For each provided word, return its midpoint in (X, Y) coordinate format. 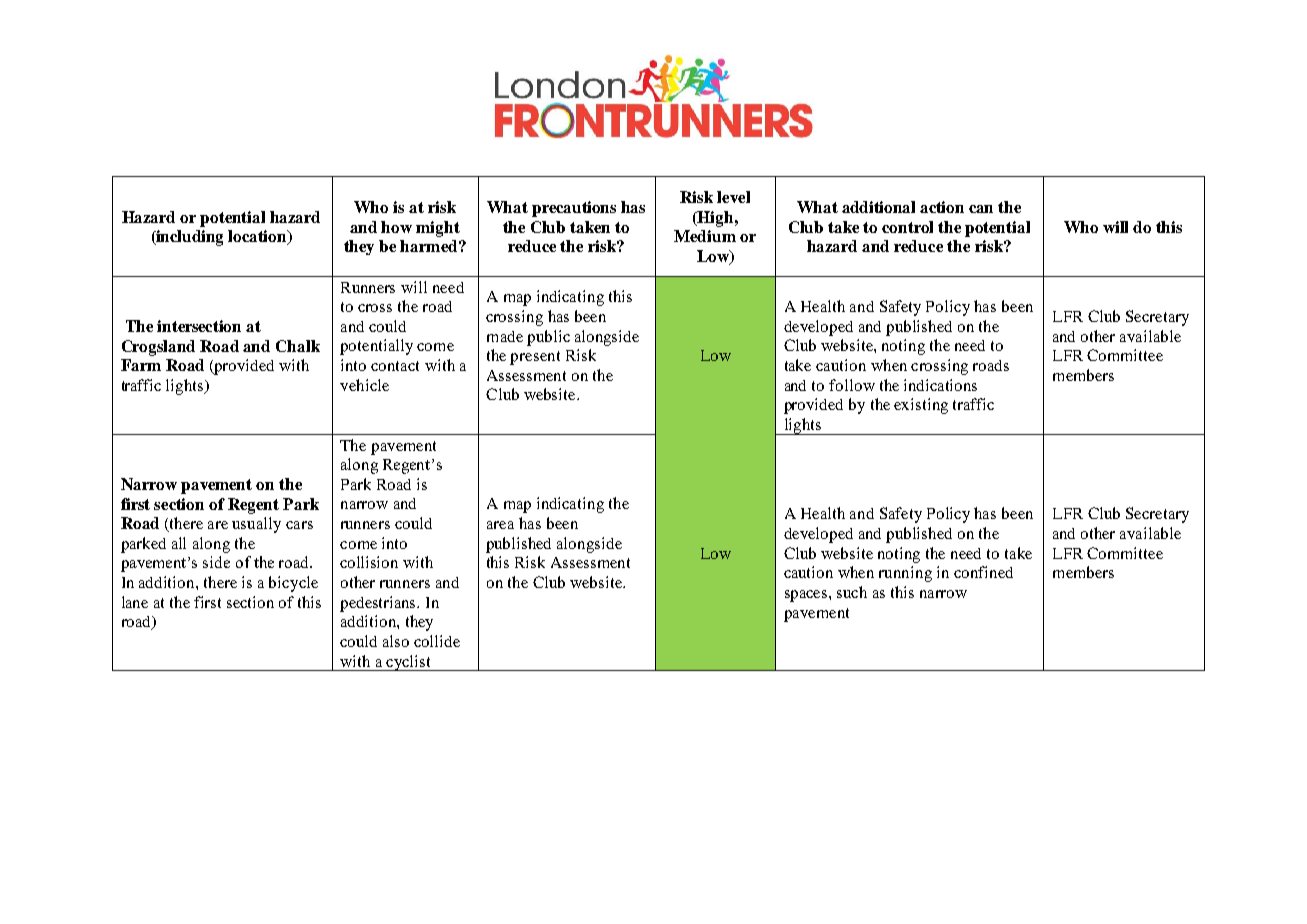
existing (921, 406)
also (396, 641)
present (535, 358)
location (259, 237)
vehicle (364, 385)
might (438, 229)
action (942, 207)
